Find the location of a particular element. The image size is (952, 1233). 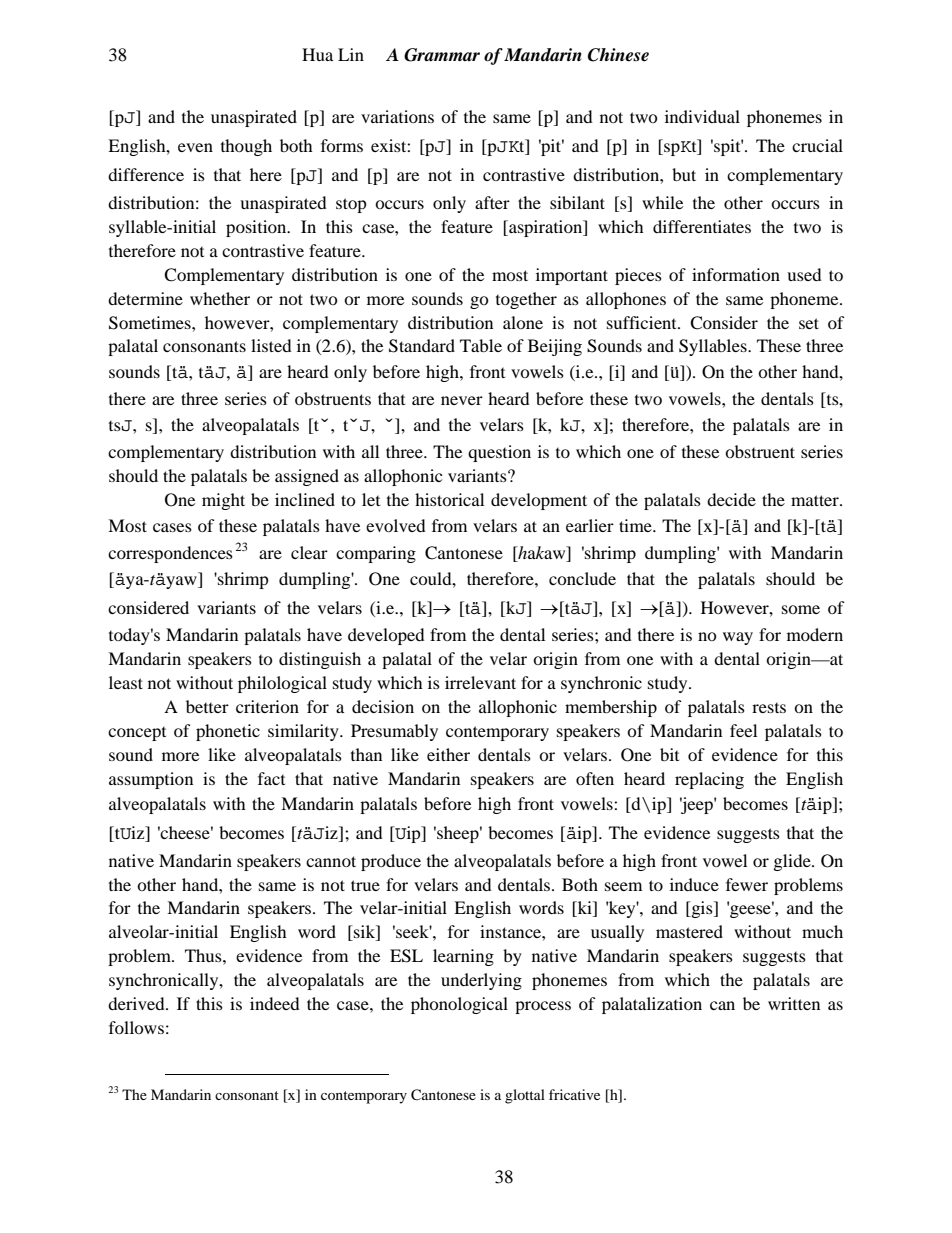

either is located at coordinates (448, 754).
